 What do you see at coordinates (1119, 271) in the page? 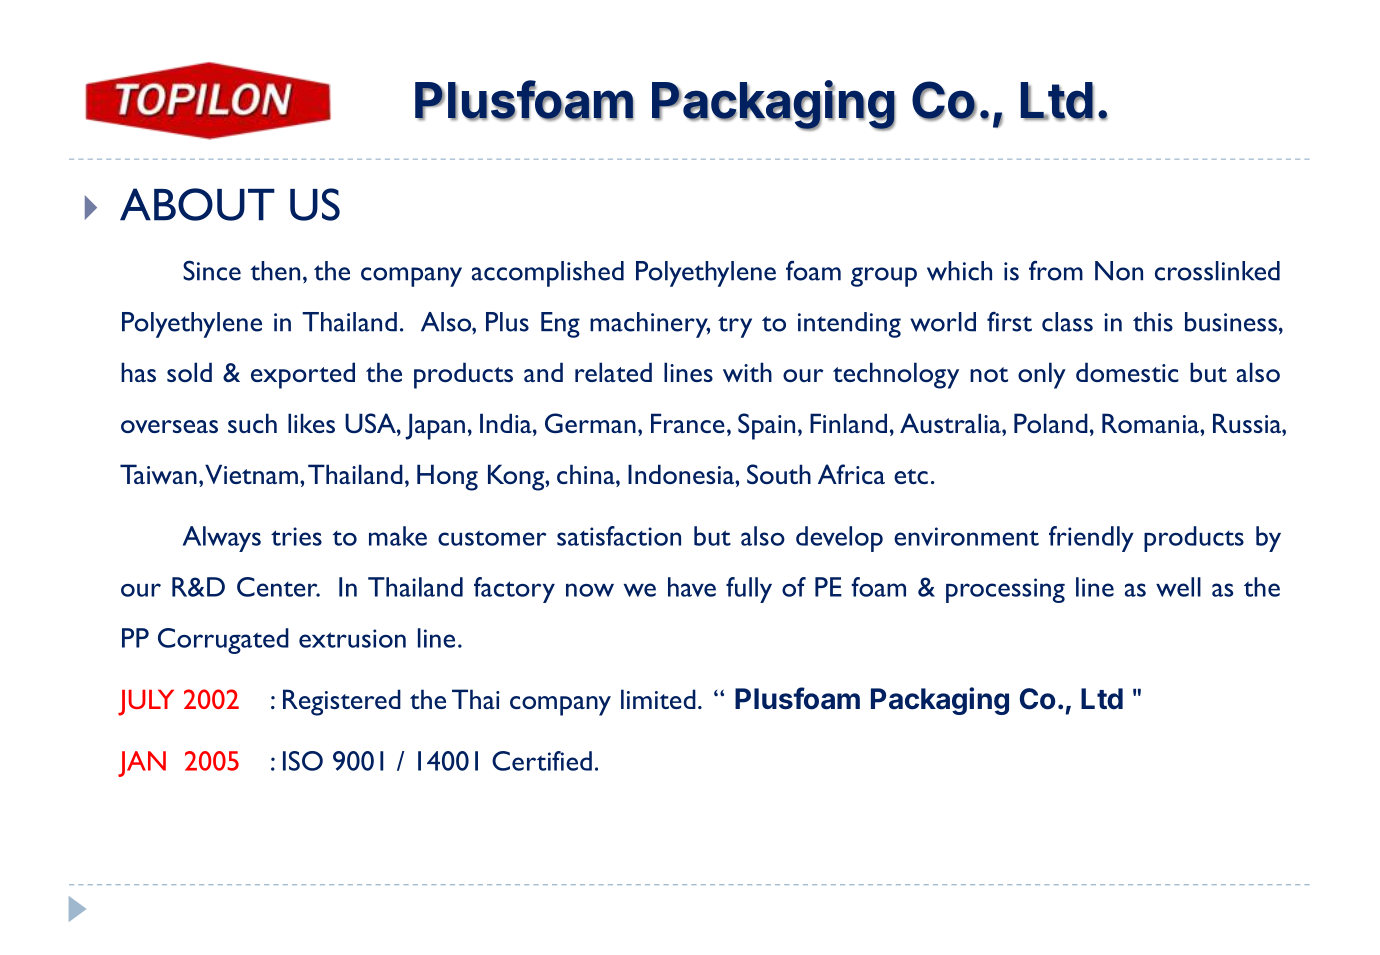
I see `Non` at bounding box center [1119, 271].
